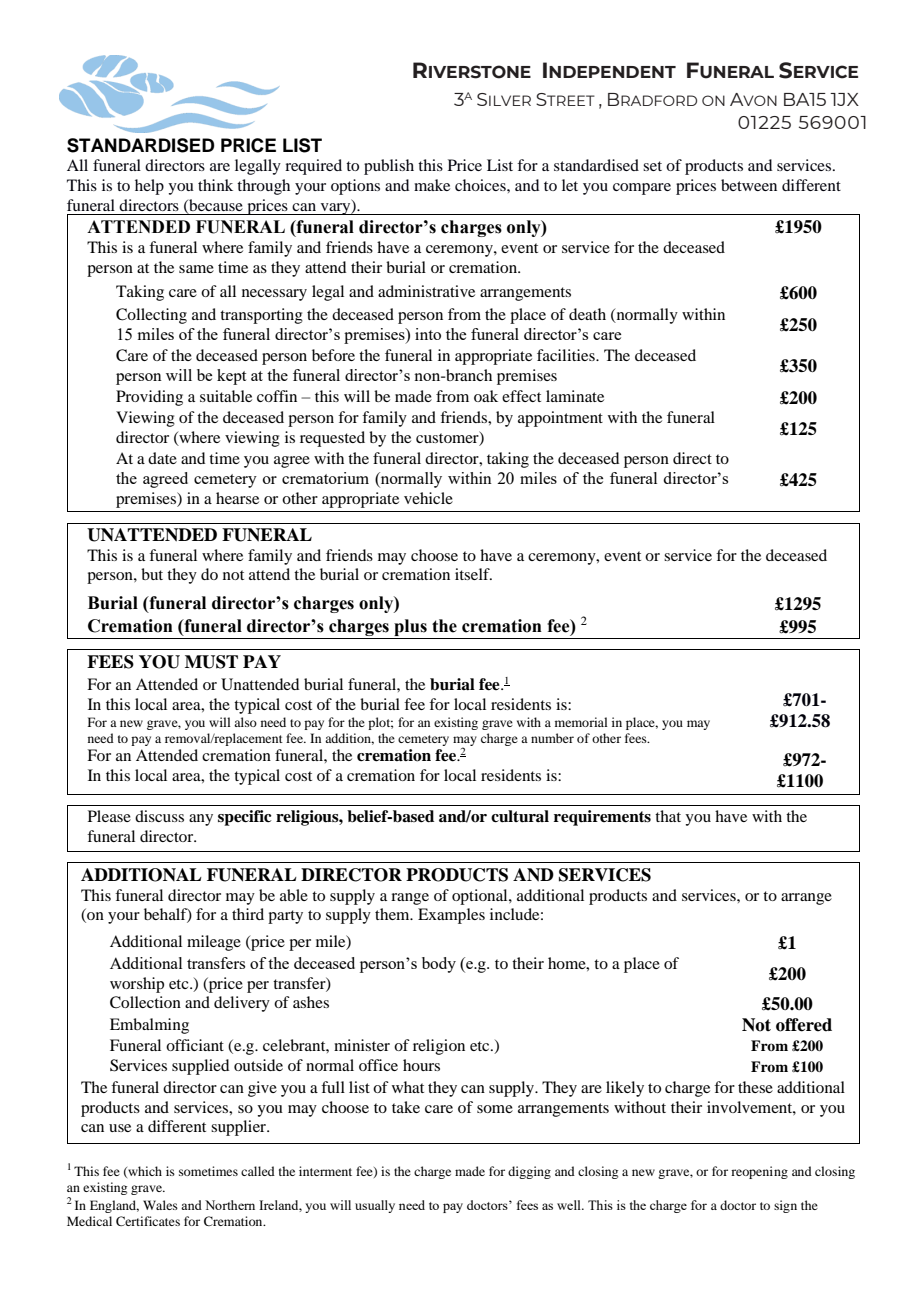  What do you see at coordinates (481, 897) in the screenshot?
I see `optional` at bounding box center [481, 897].
